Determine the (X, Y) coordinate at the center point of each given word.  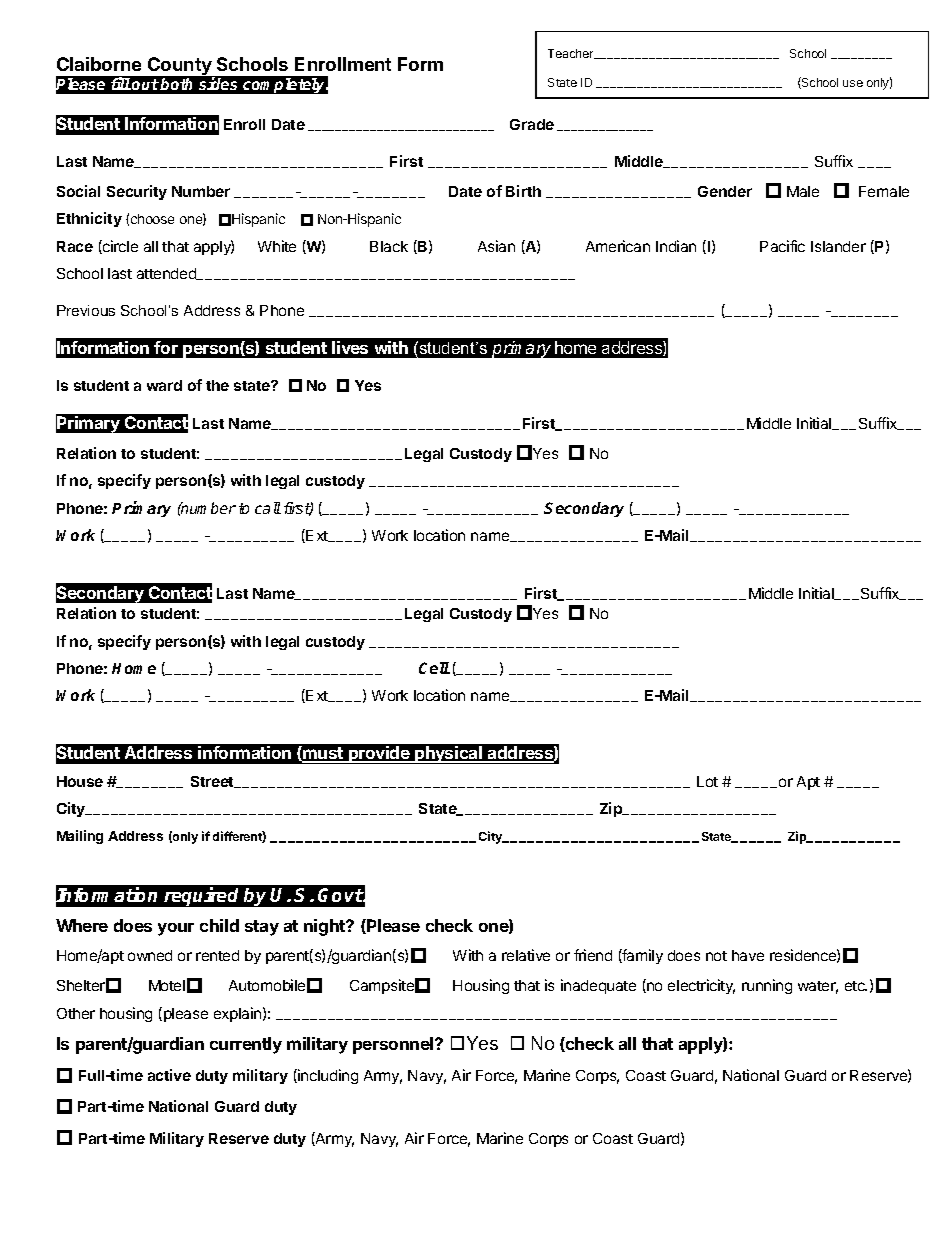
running (767, 986)
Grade (532, 124)
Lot (707, 781)
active (169, 1075)
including (327, 1076)
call (268, 508)
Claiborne (99, 64)
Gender (725, 191)
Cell (434, 668)
